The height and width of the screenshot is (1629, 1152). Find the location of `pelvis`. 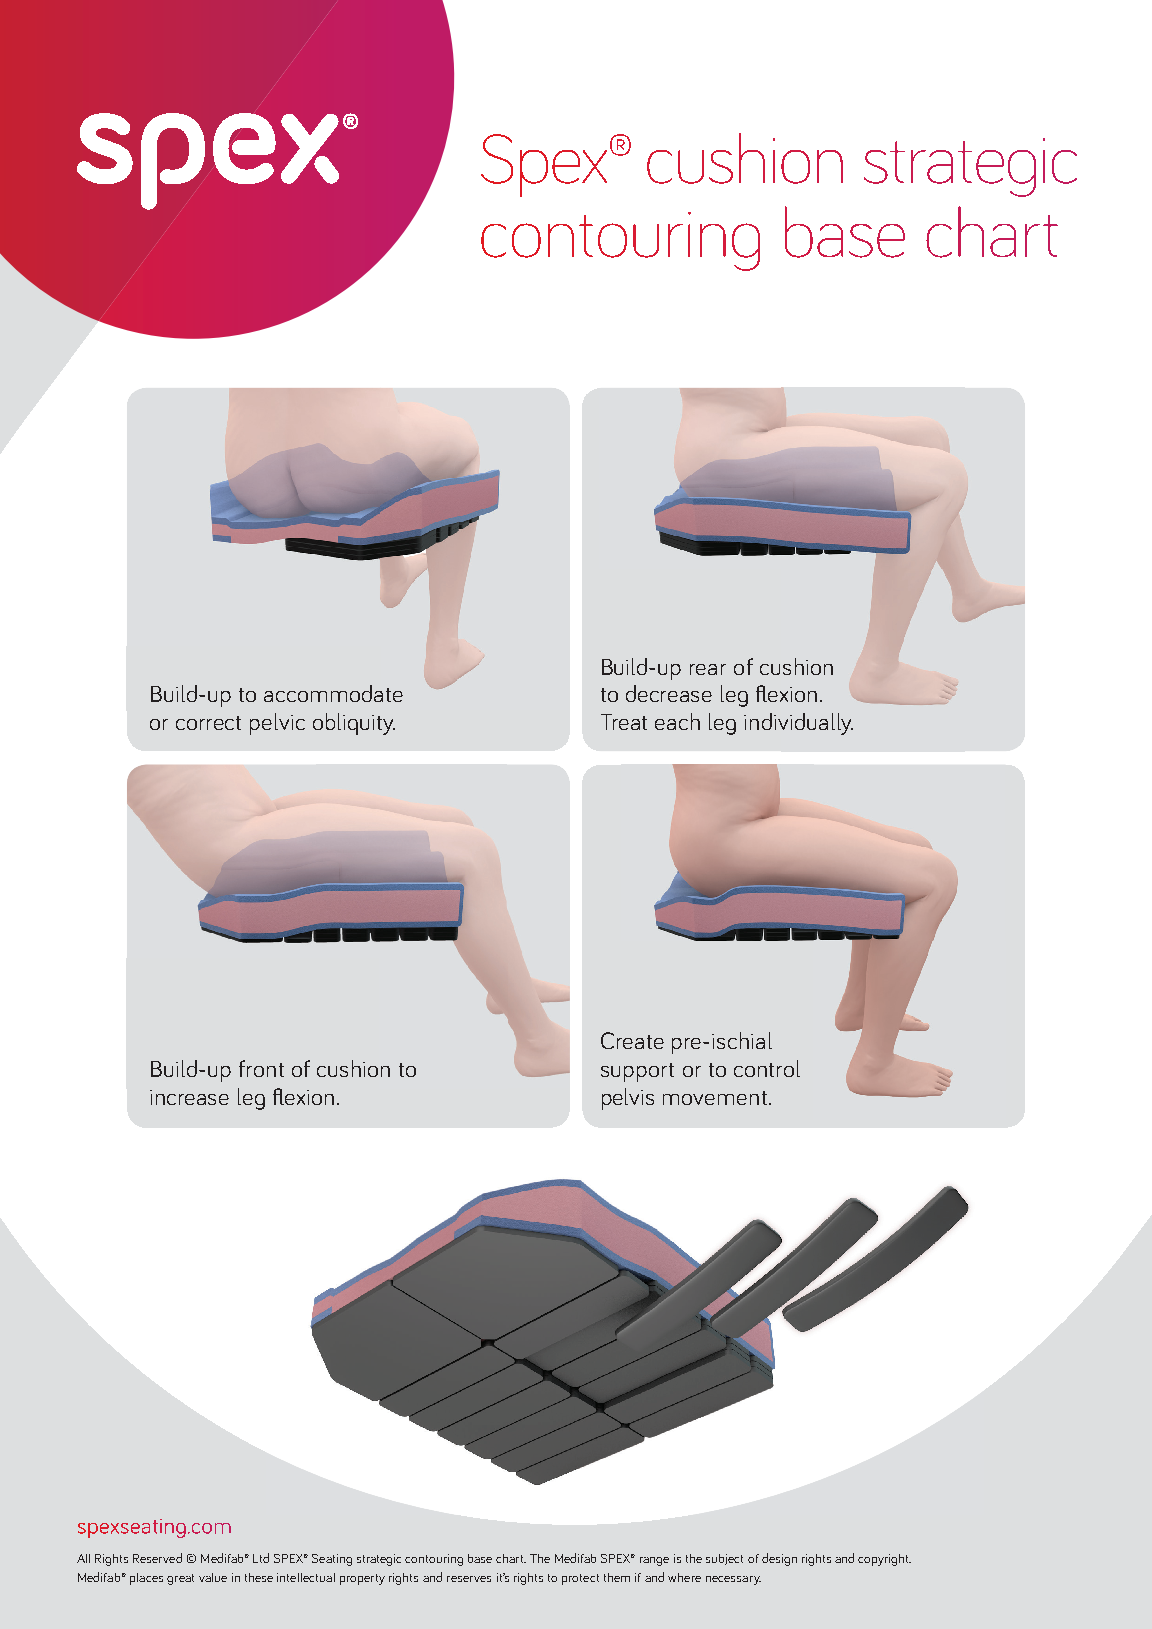

pelvis is located at coordinates (628, 1099).
